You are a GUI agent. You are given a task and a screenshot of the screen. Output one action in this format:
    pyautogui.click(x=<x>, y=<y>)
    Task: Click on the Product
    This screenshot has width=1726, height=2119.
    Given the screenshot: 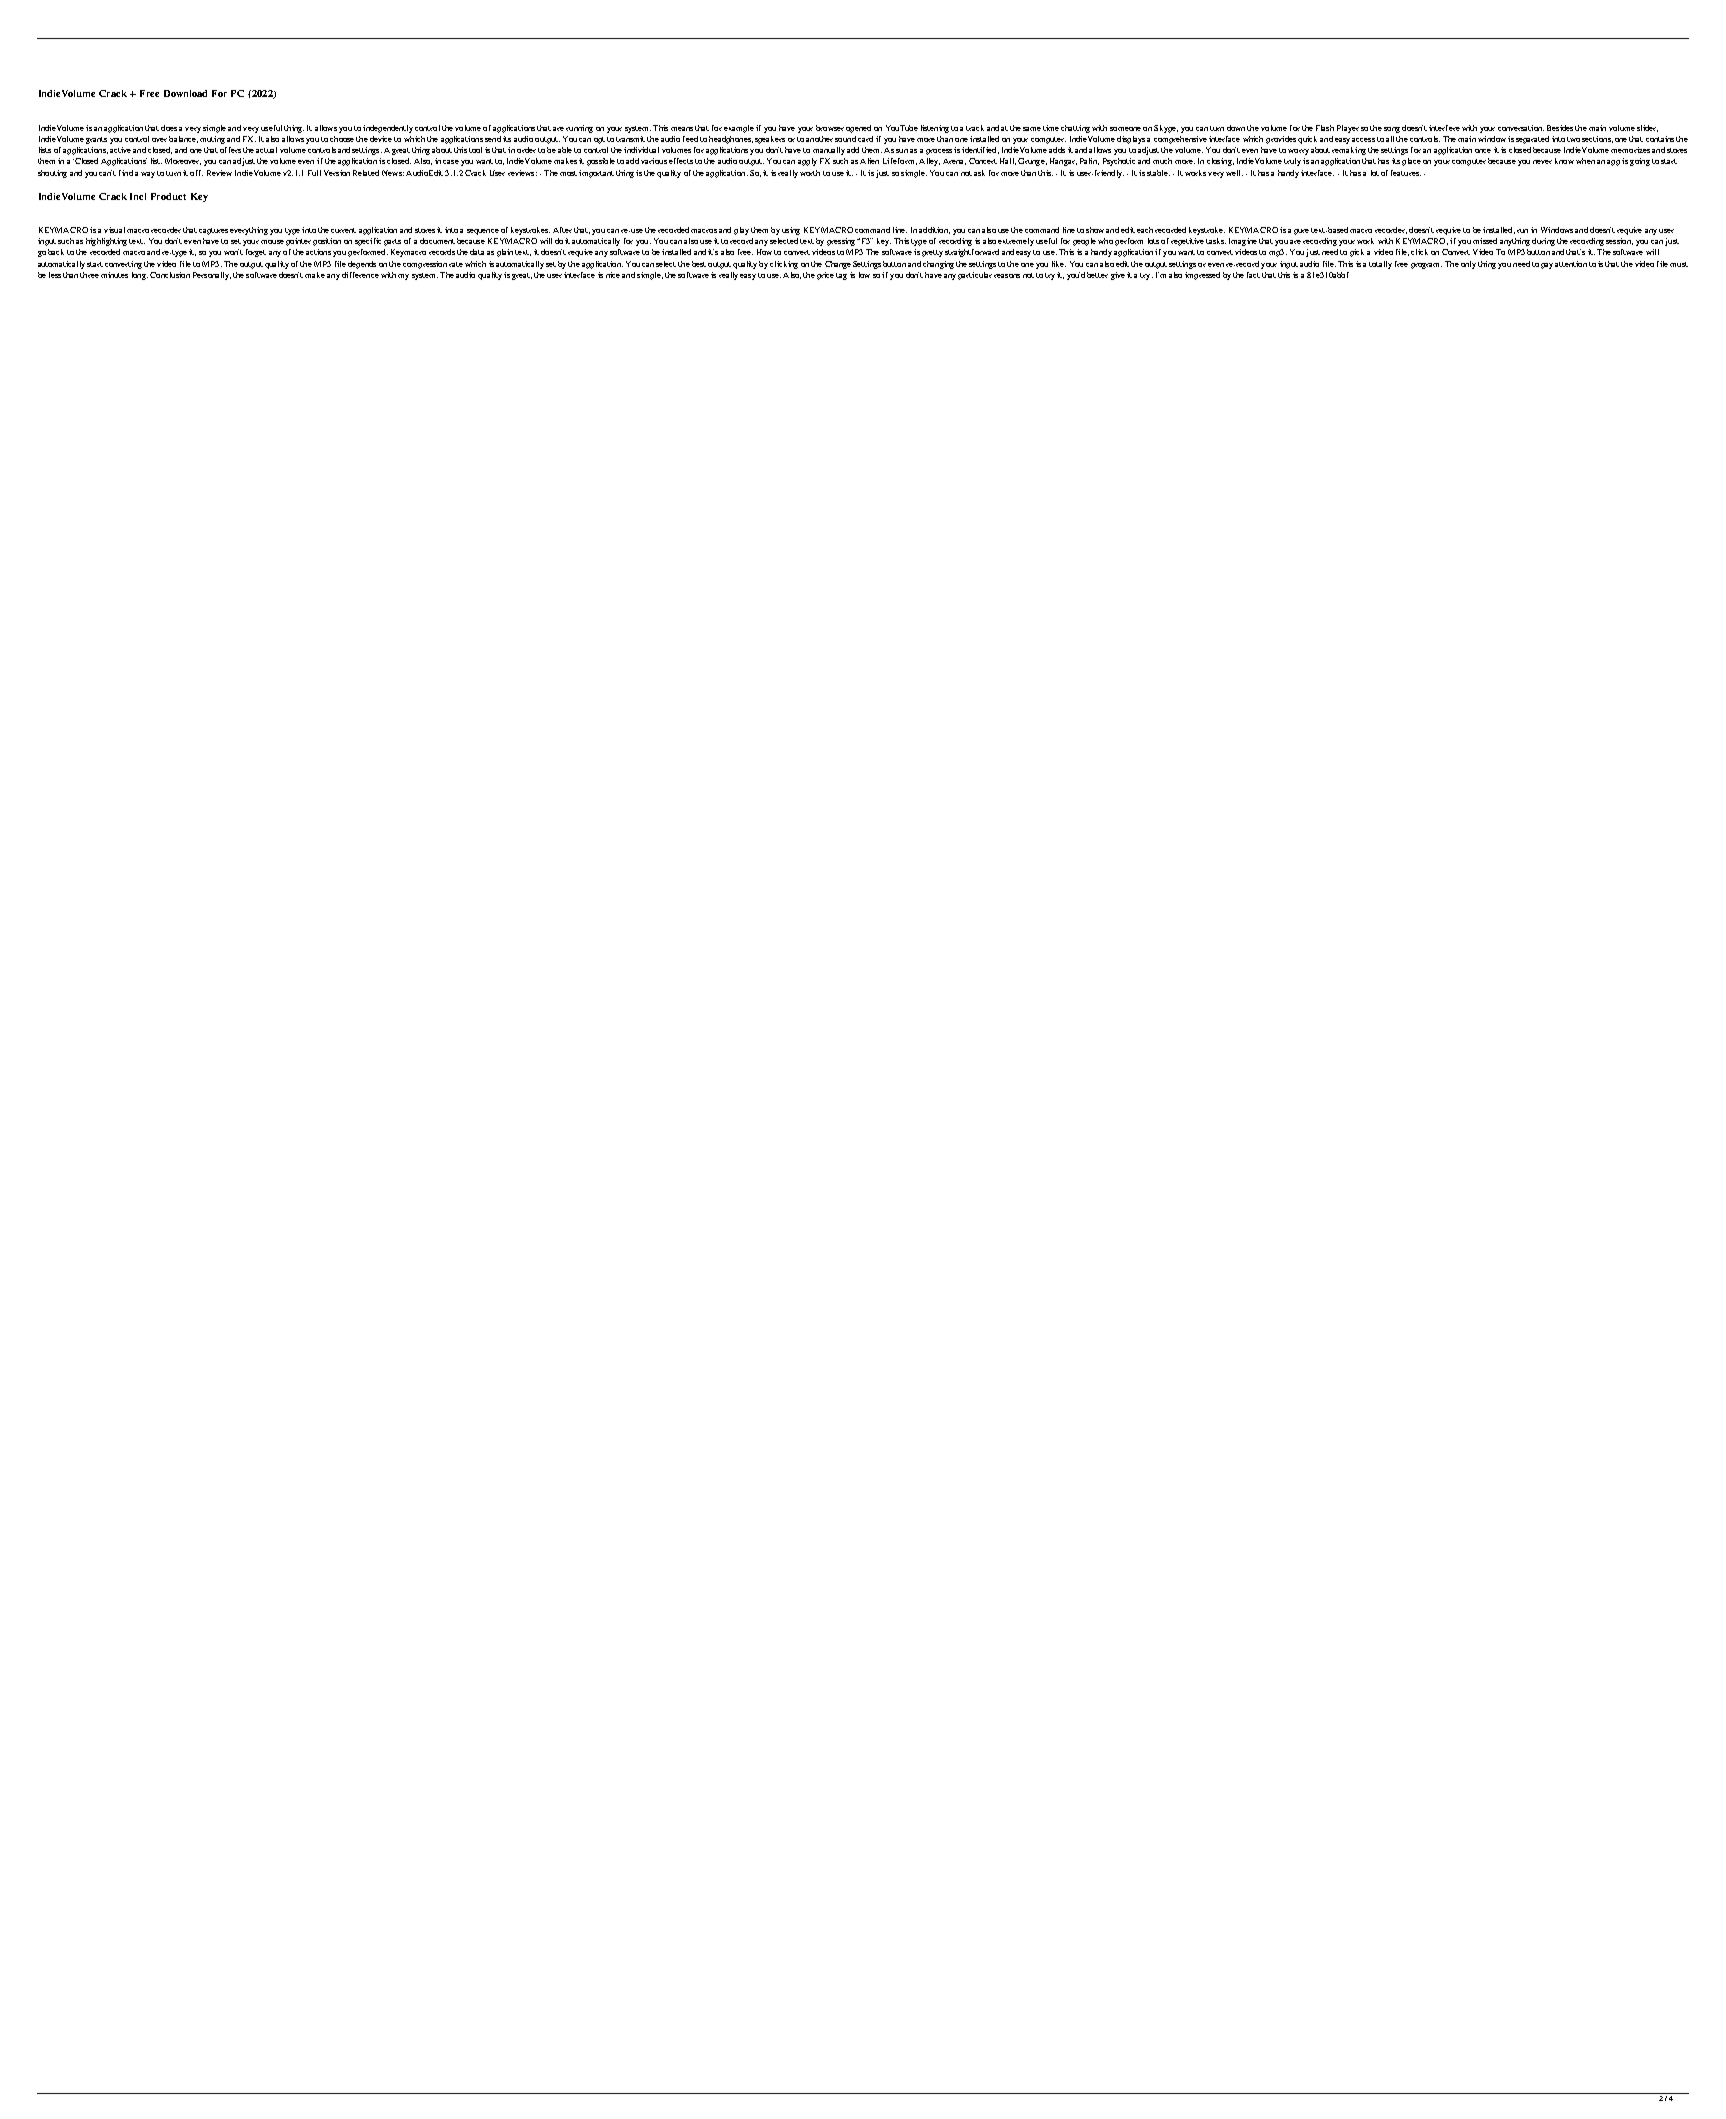 What is the action you would take?
    pyautogui.click(x=168, y=196)
